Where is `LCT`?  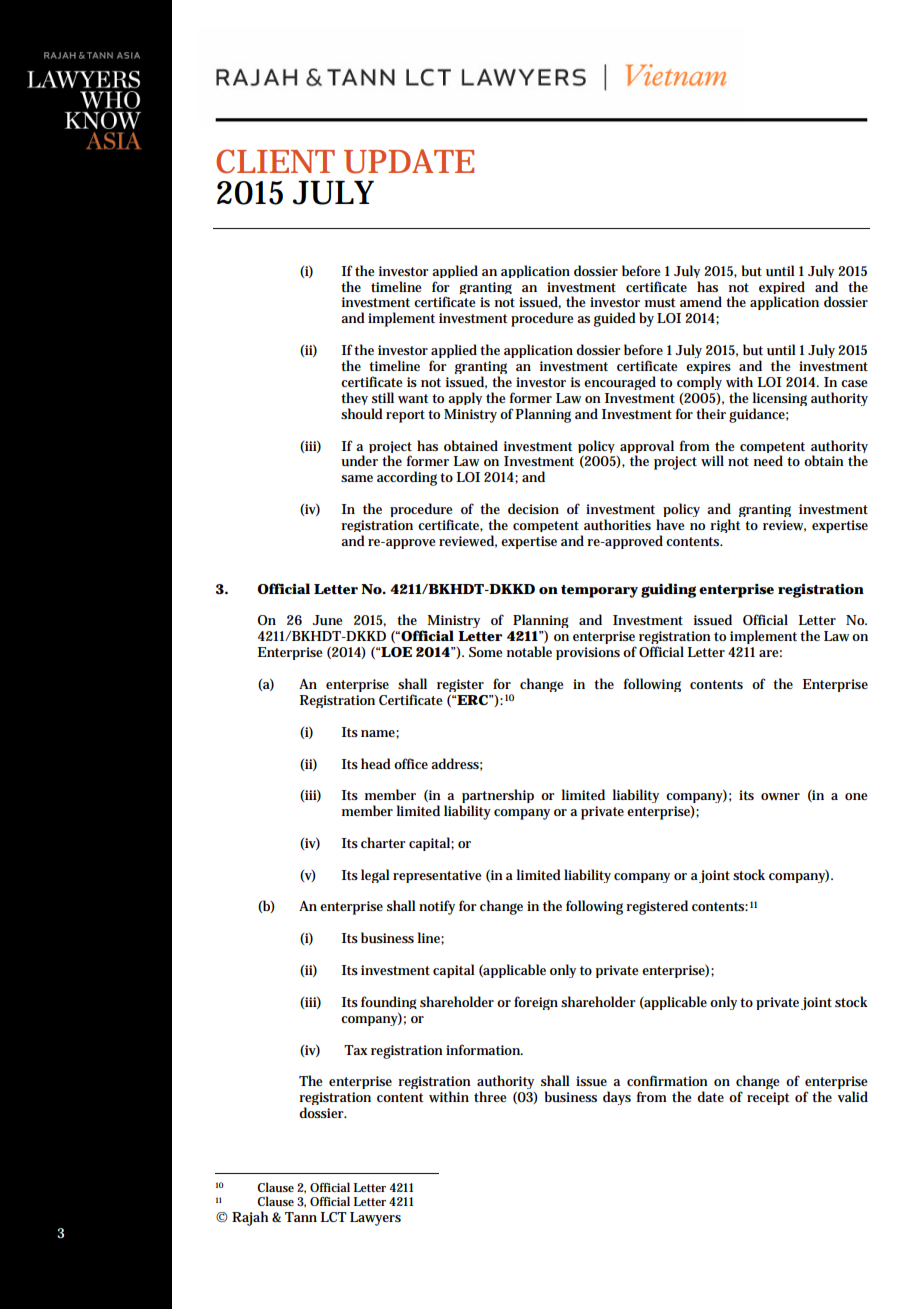 LCT is located at coordinates (334, 1217).
